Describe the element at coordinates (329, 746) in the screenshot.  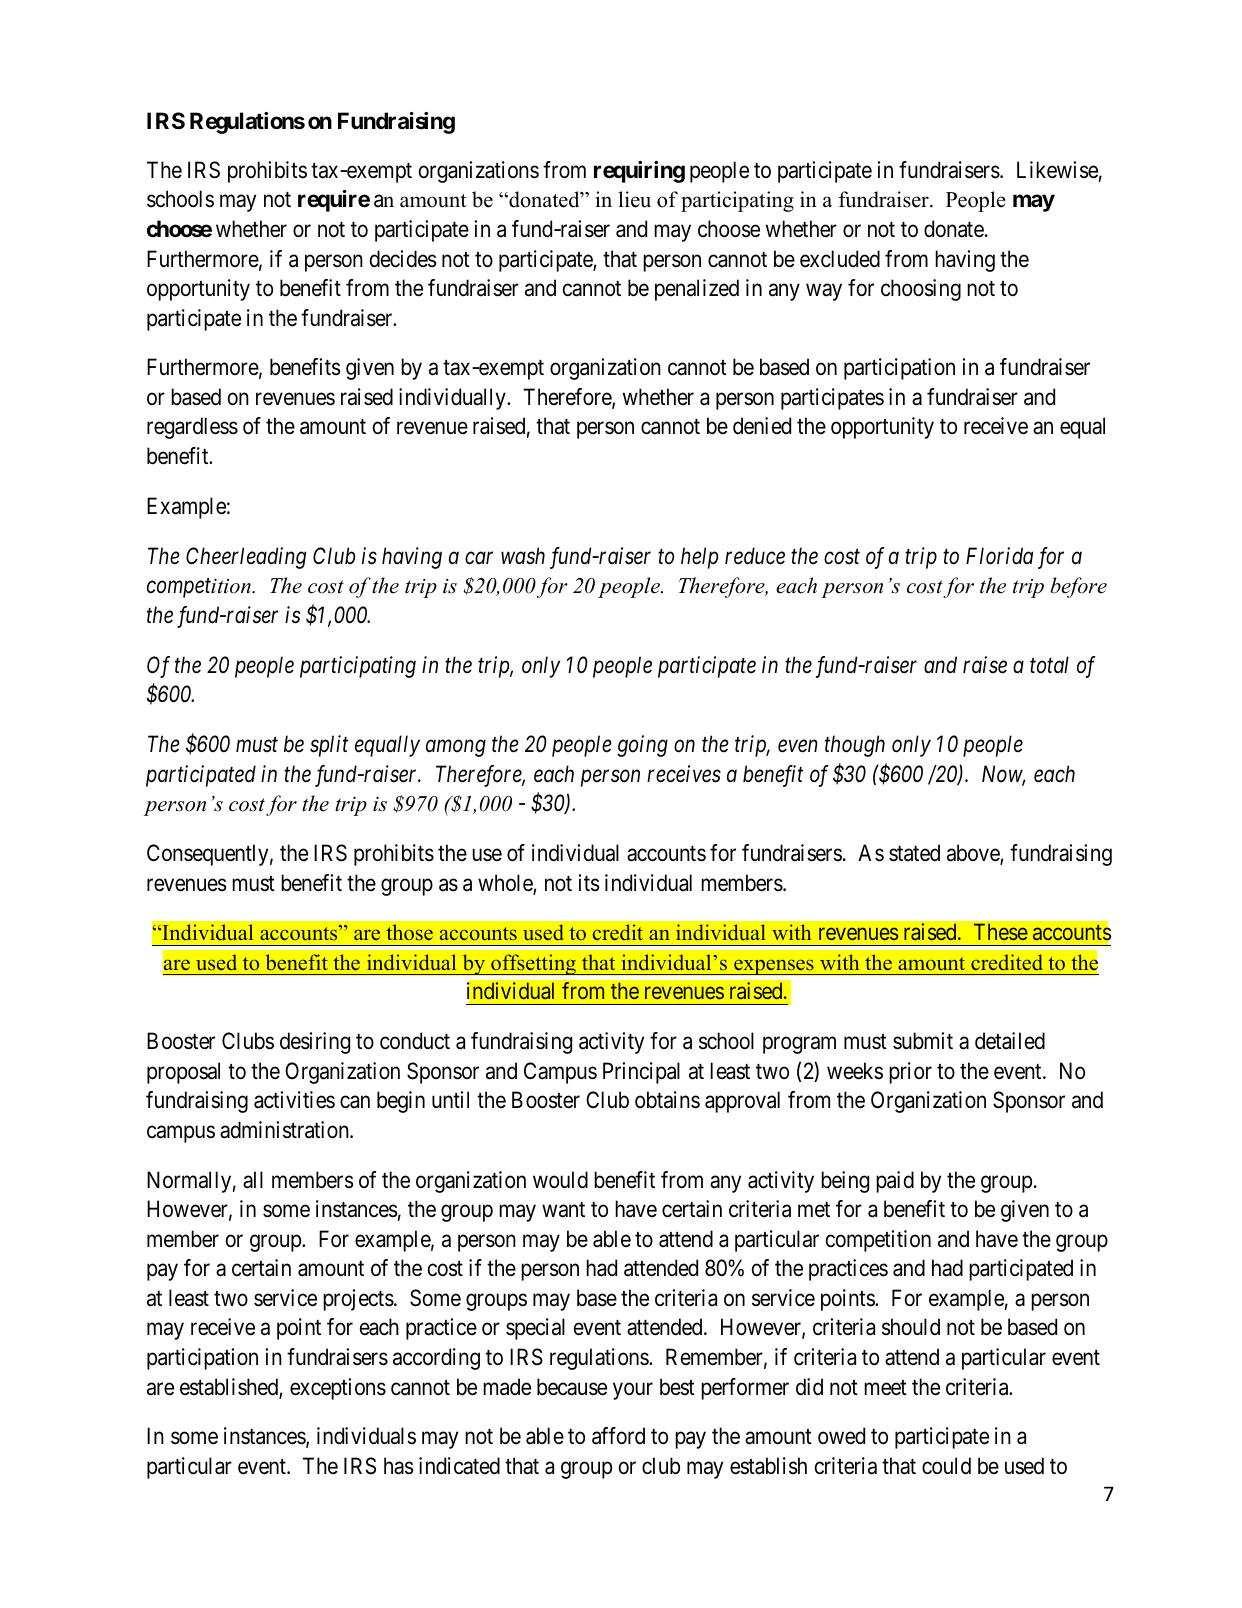
I see `split` at that location.
